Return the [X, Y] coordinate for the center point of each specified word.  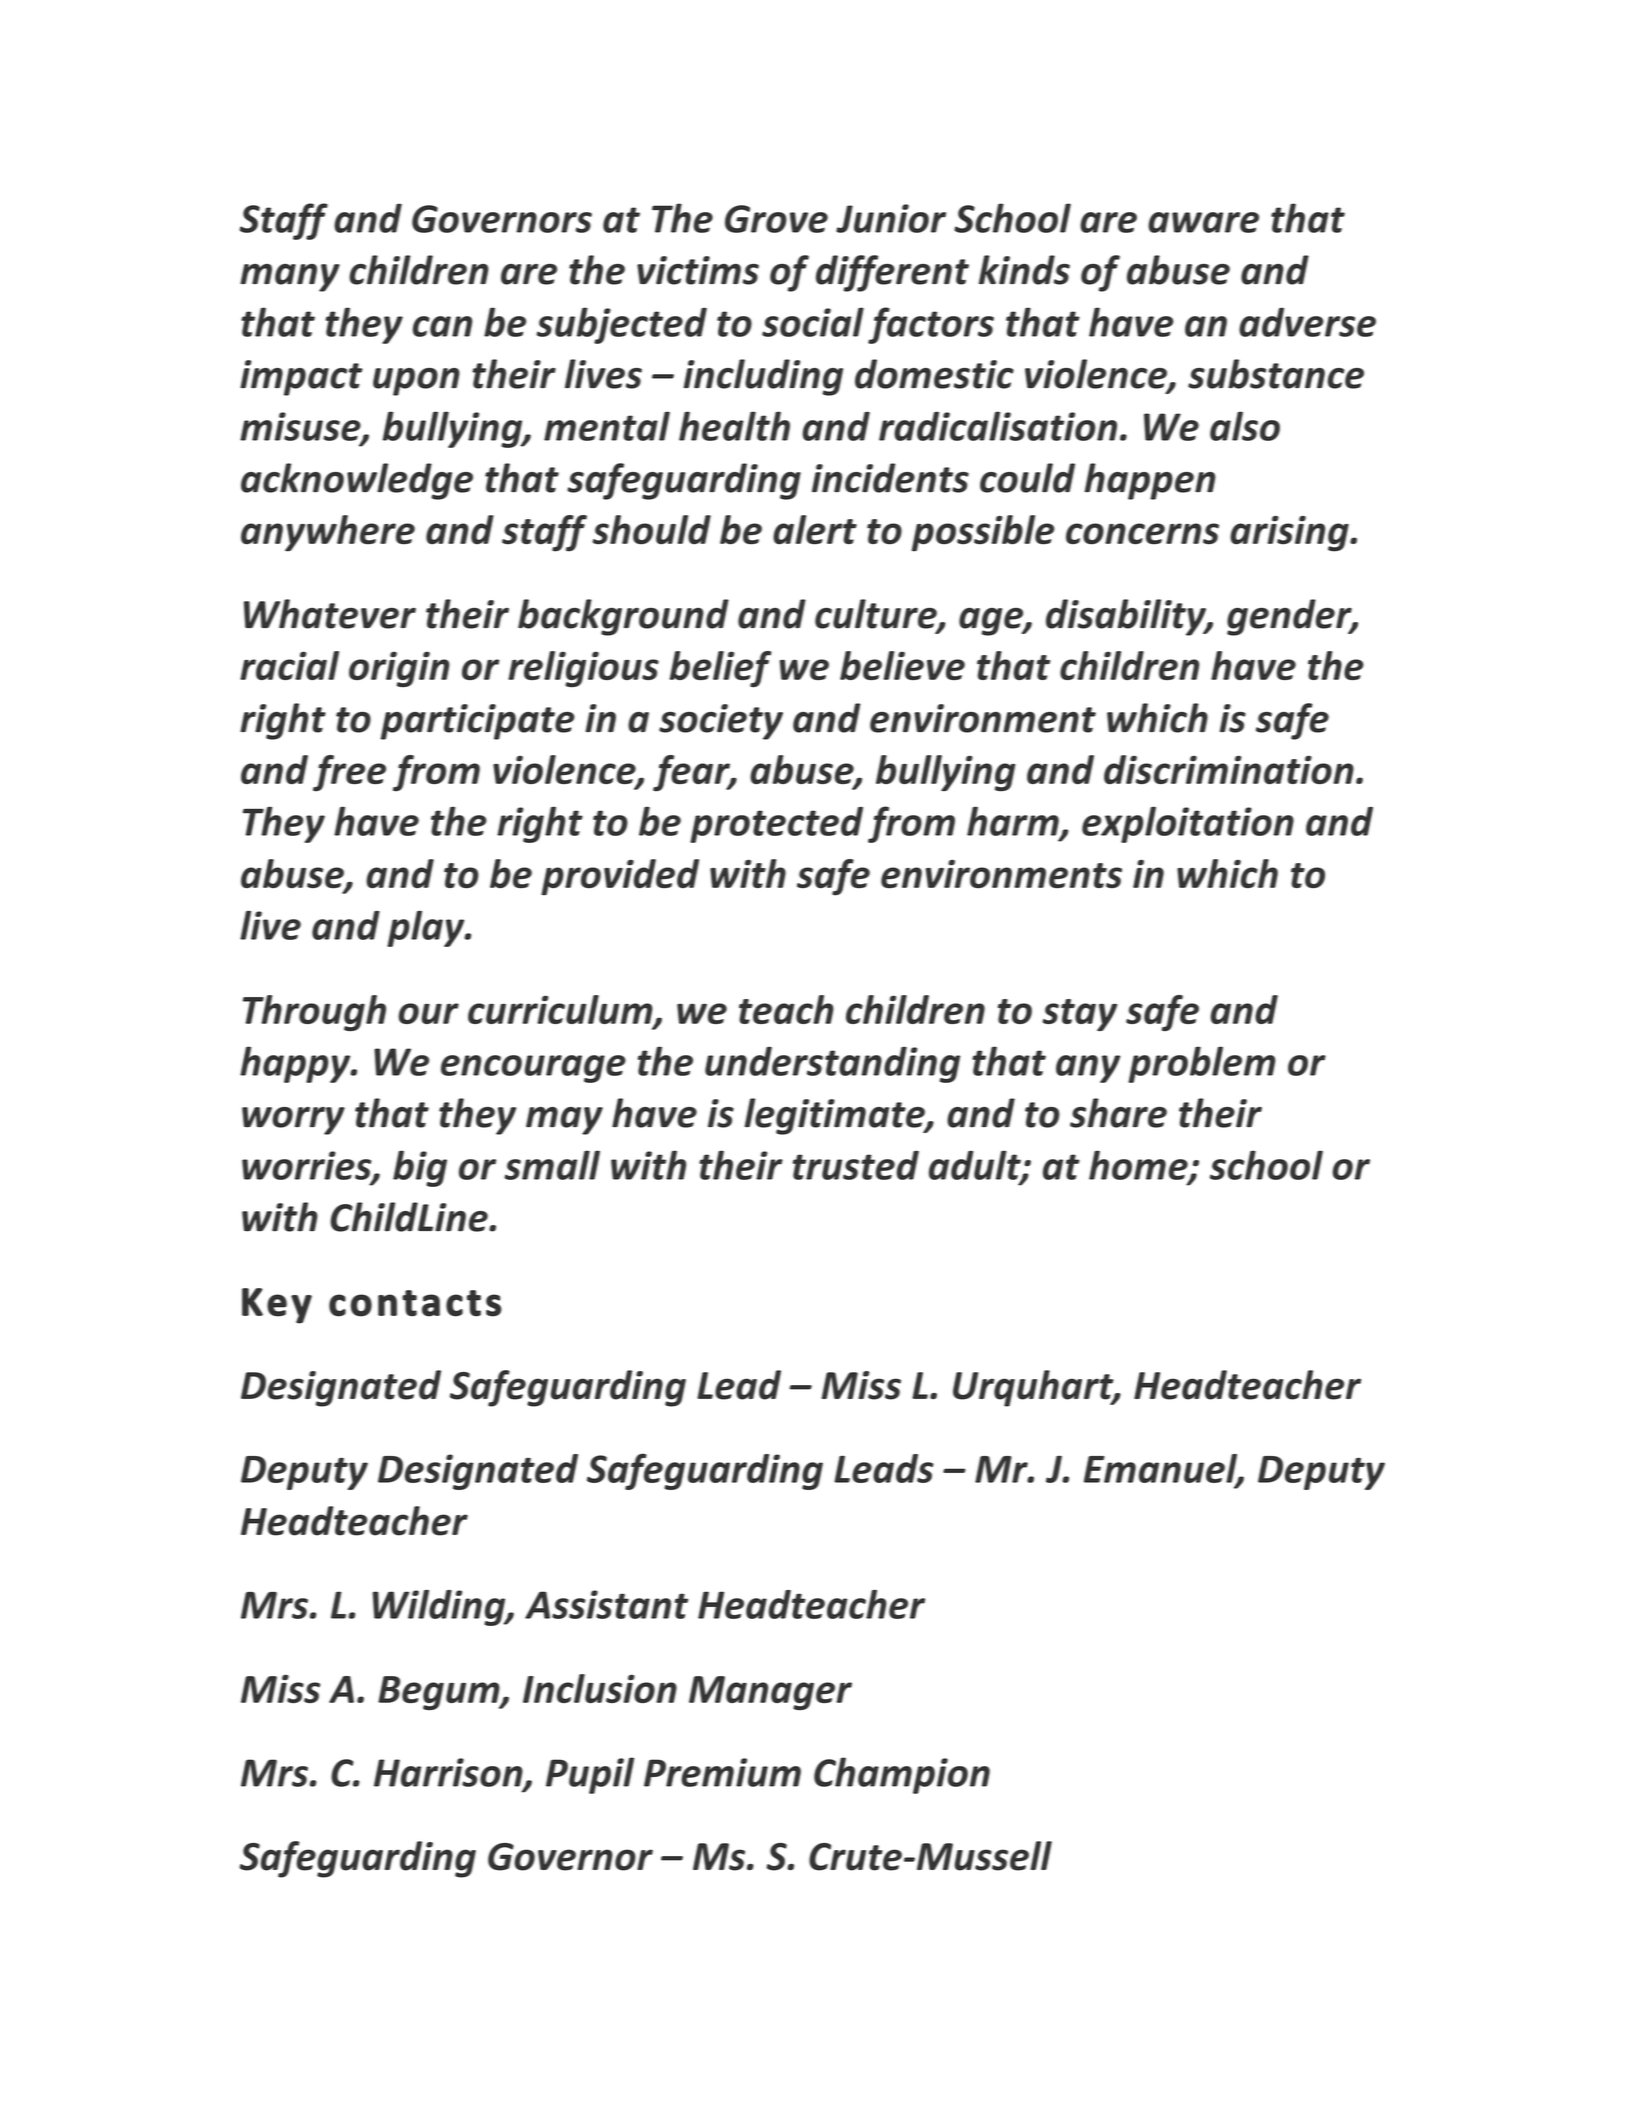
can [442, 326]
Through [314, 1013]
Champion [902, 1775]
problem [1201, 1064]
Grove [776, 219]
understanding [832, 1065]
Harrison [449, 1773]
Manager [770, 1693]
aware [1203, 222]
